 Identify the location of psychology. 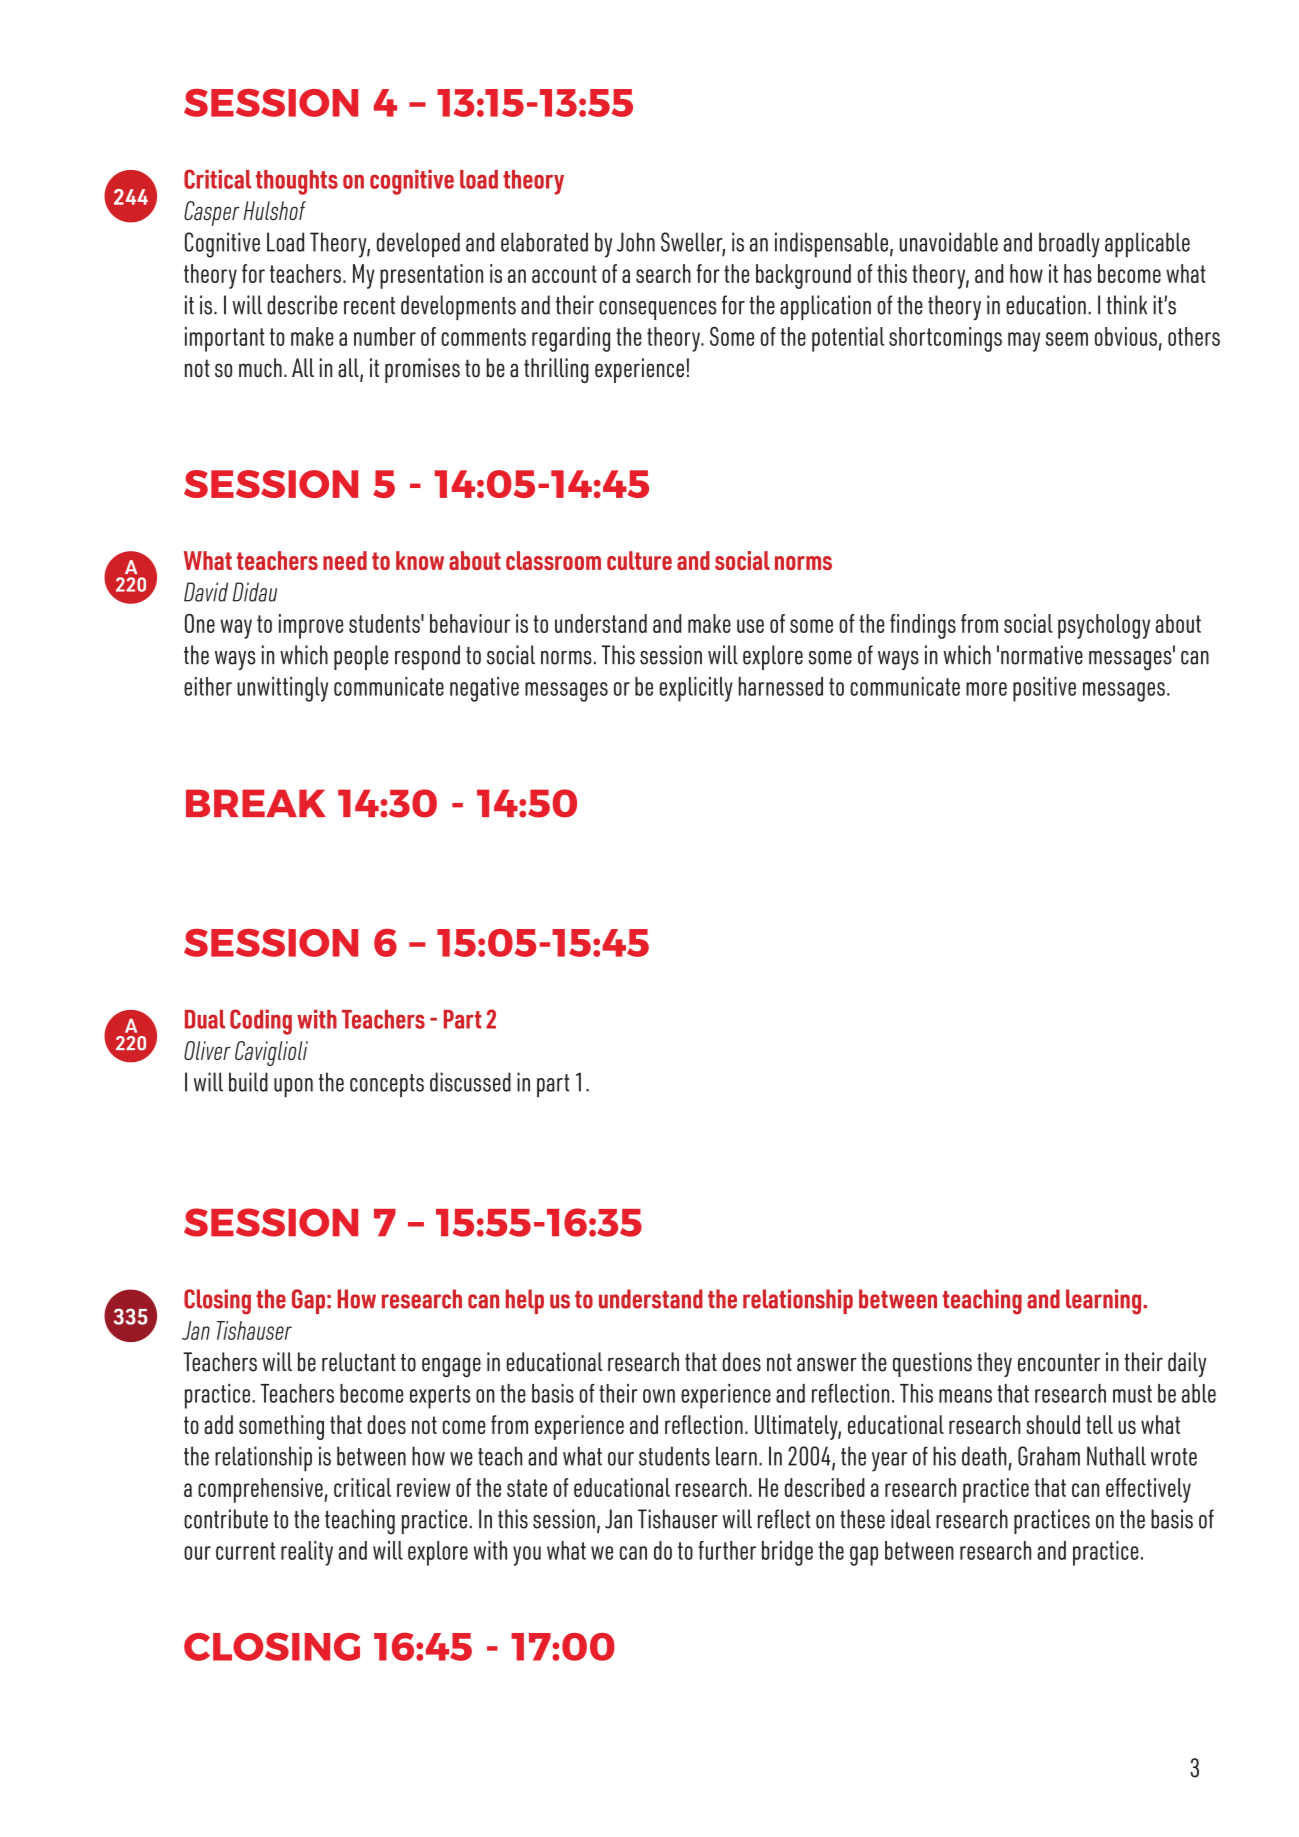
(1104, 626).
